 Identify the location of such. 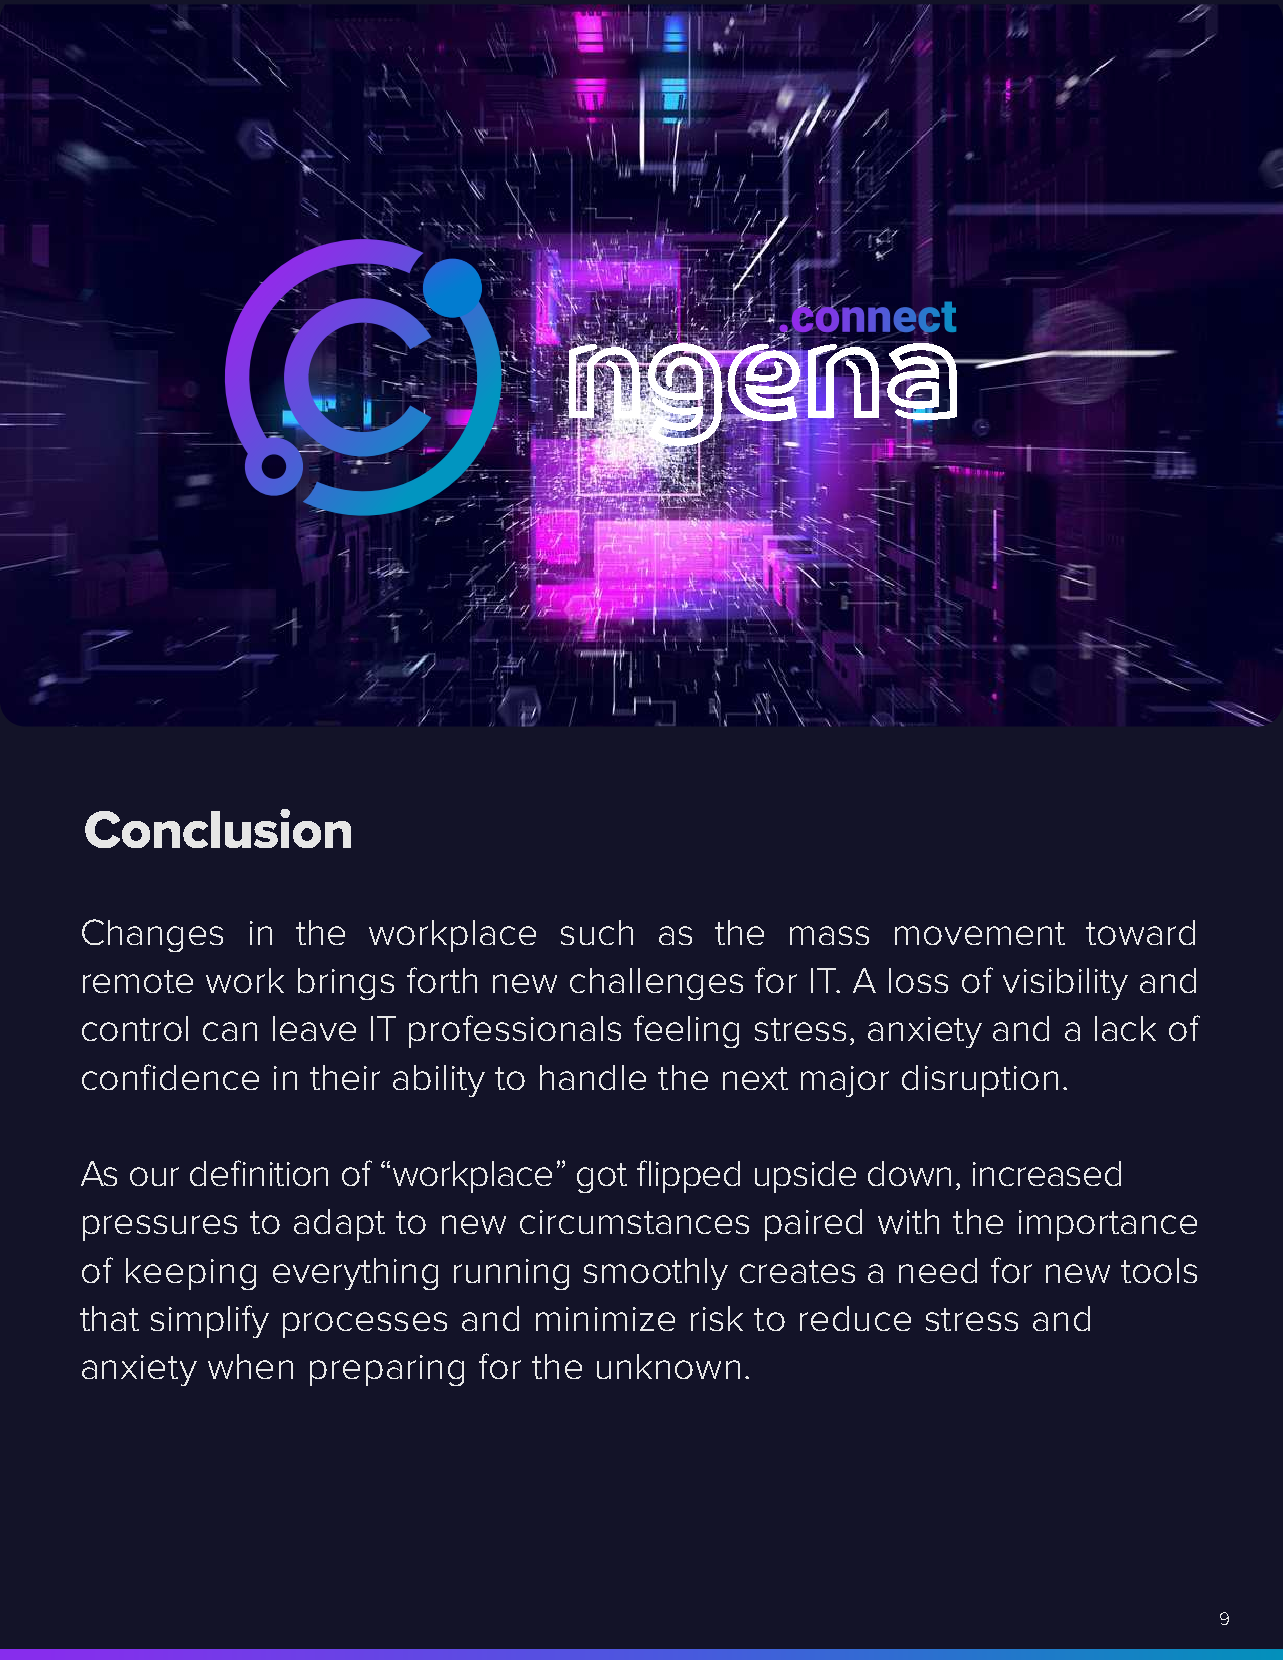
(597, 932).
